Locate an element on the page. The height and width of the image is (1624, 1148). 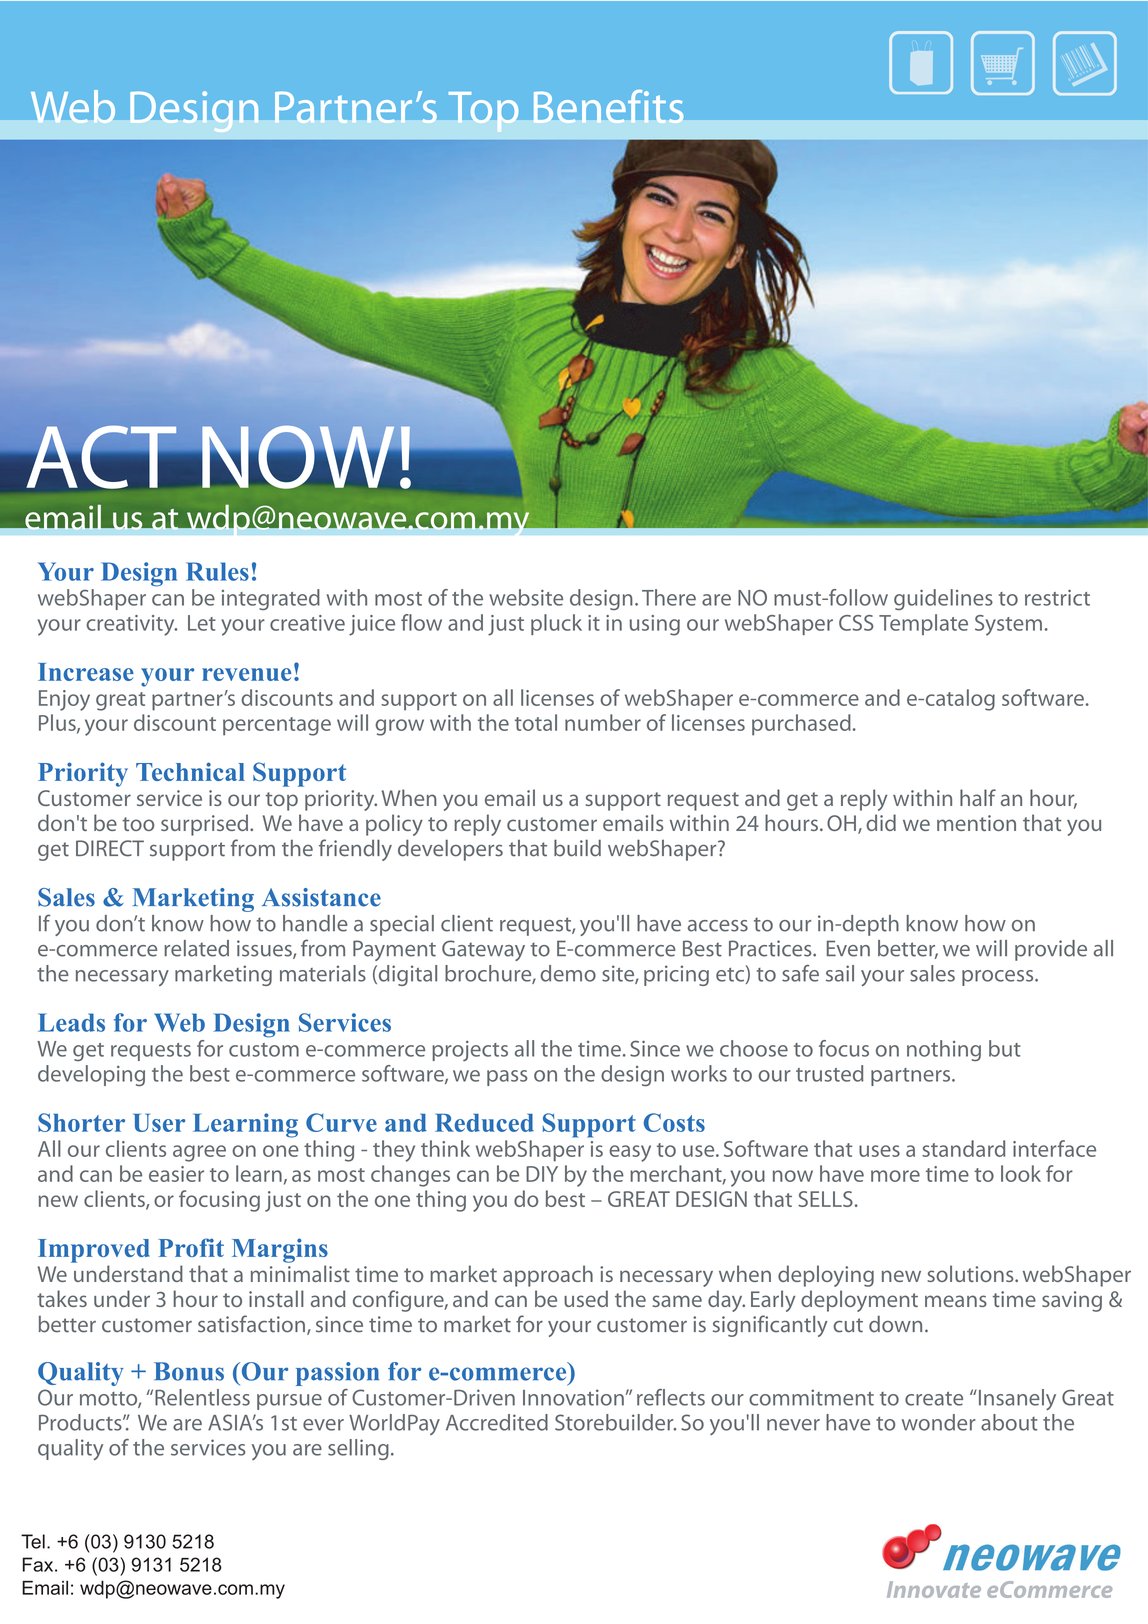
DIY is located at coordinates (542, 1174).
